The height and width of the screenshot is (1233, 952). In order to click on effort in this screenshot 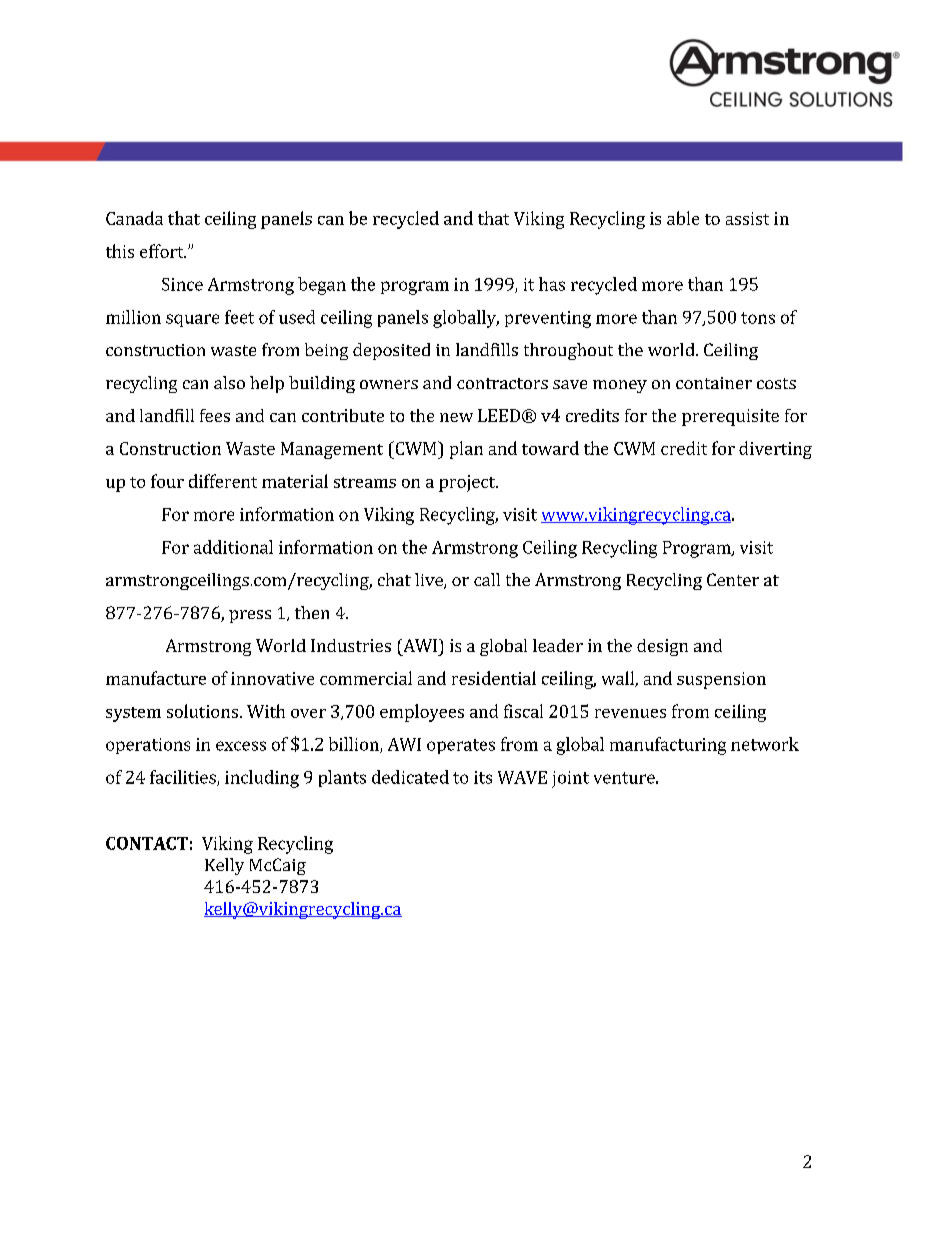, I will do `click(163, 251)`.
